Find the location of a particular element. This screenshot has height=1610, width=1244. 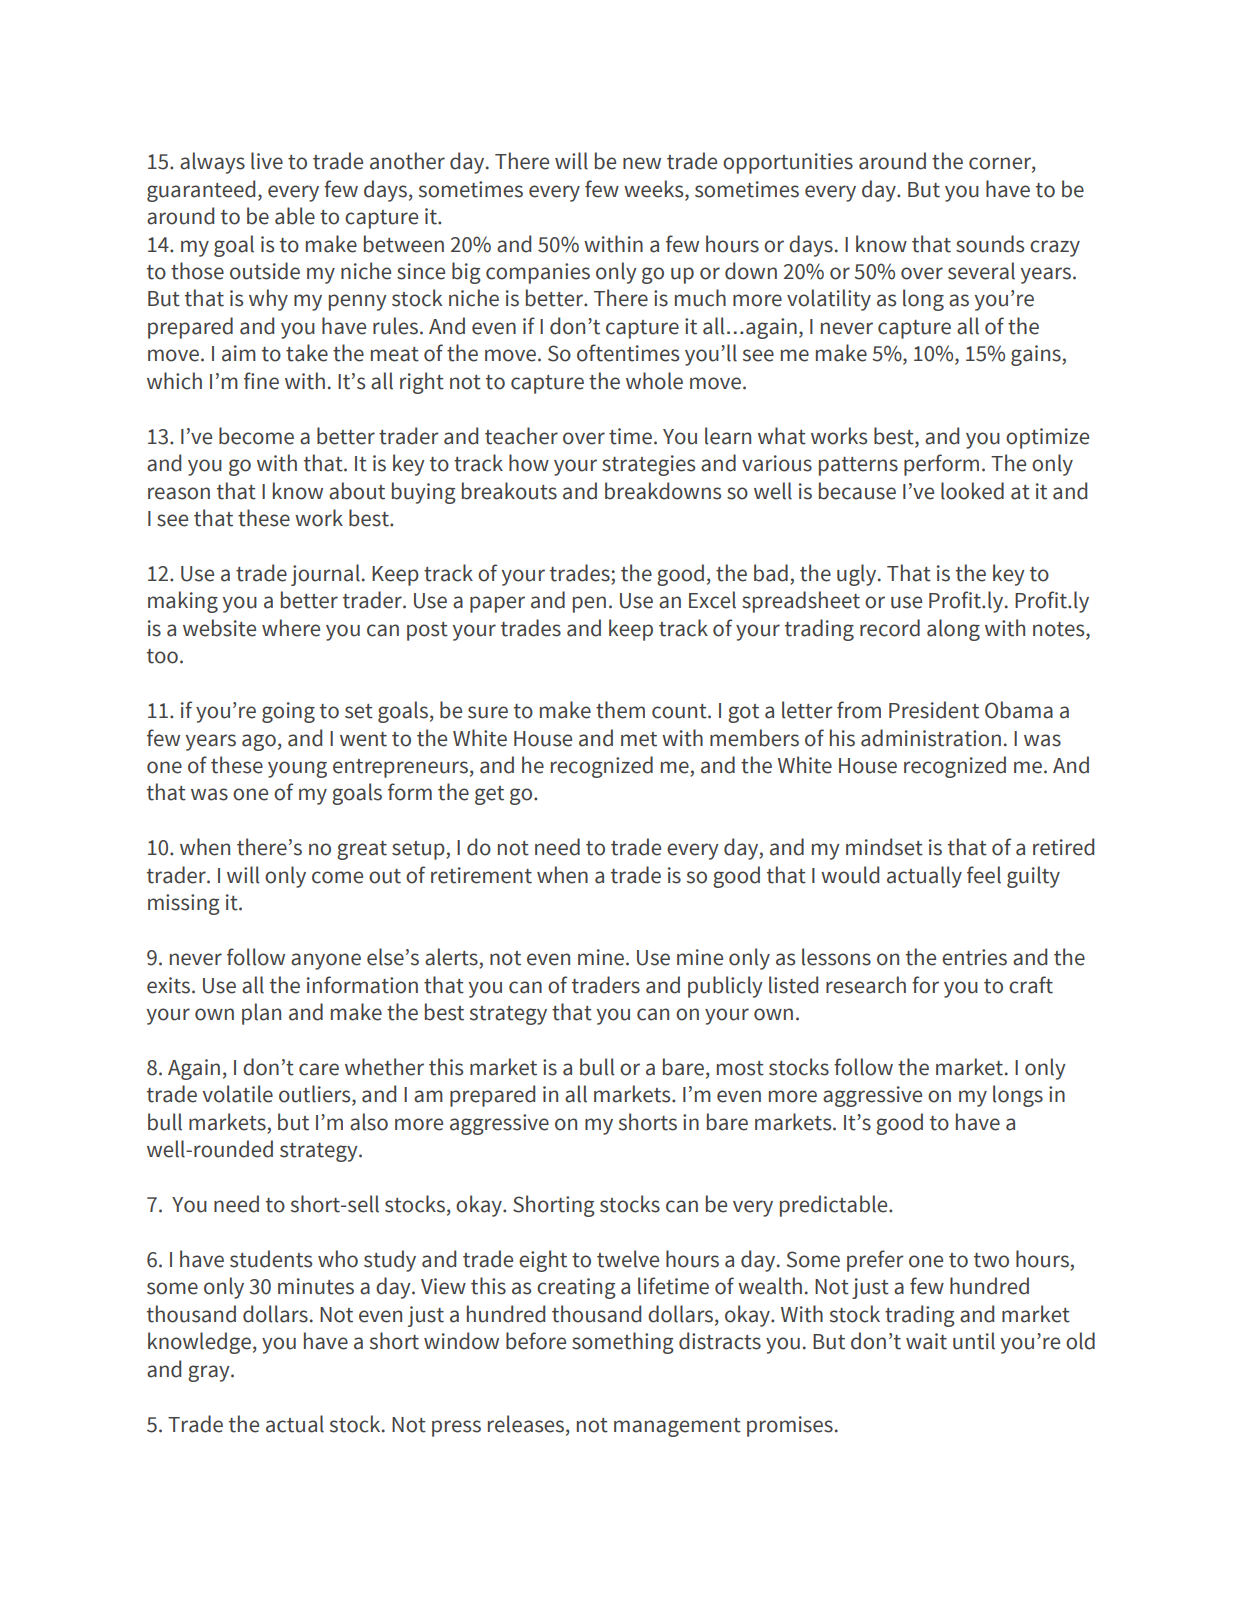

gray is located at coordinates (210, 1373).
